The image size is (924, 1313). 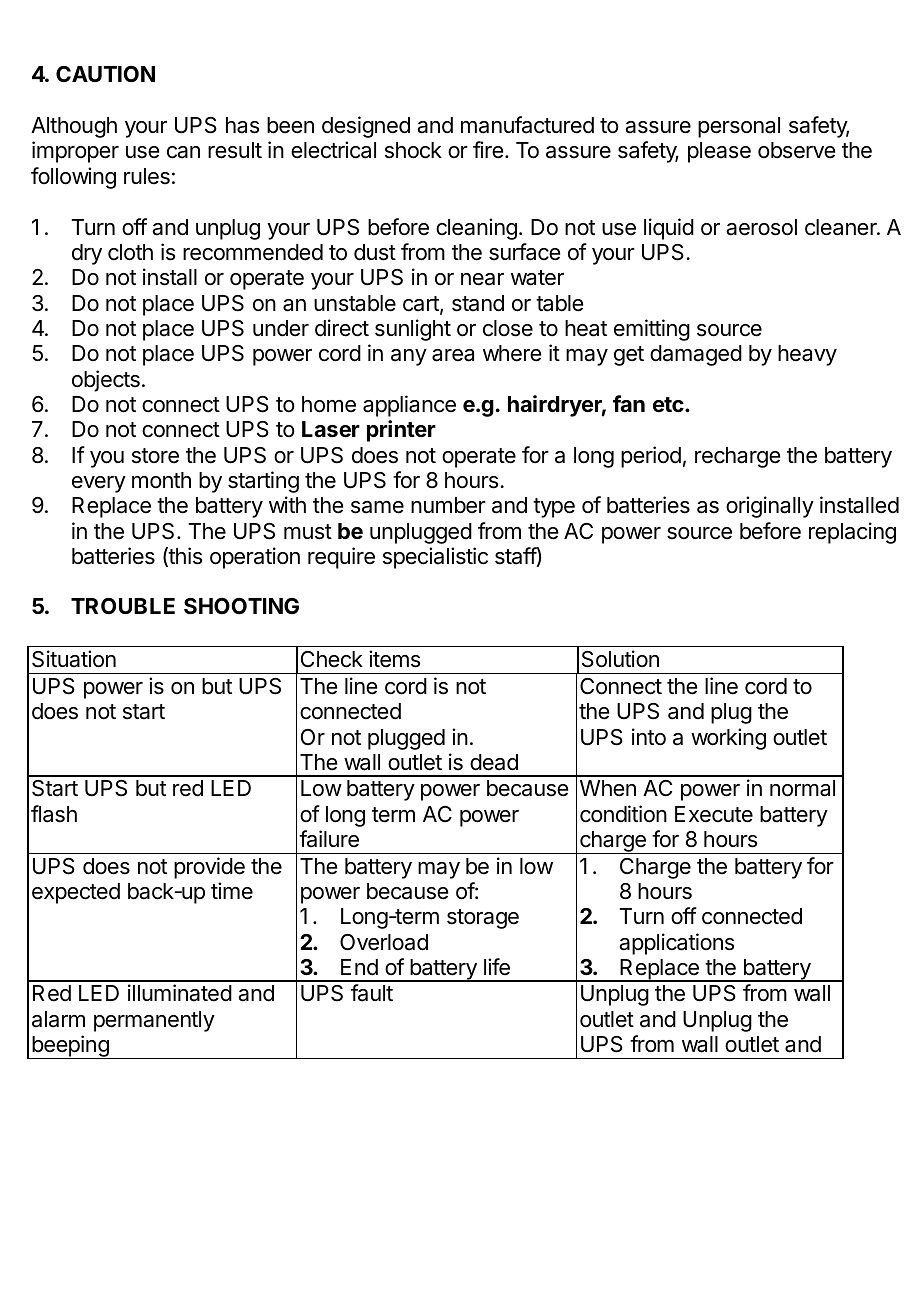 What do you see at coordinates (527, 125) in the document?
I see `manufactured` at bounding box center [527, 125].
